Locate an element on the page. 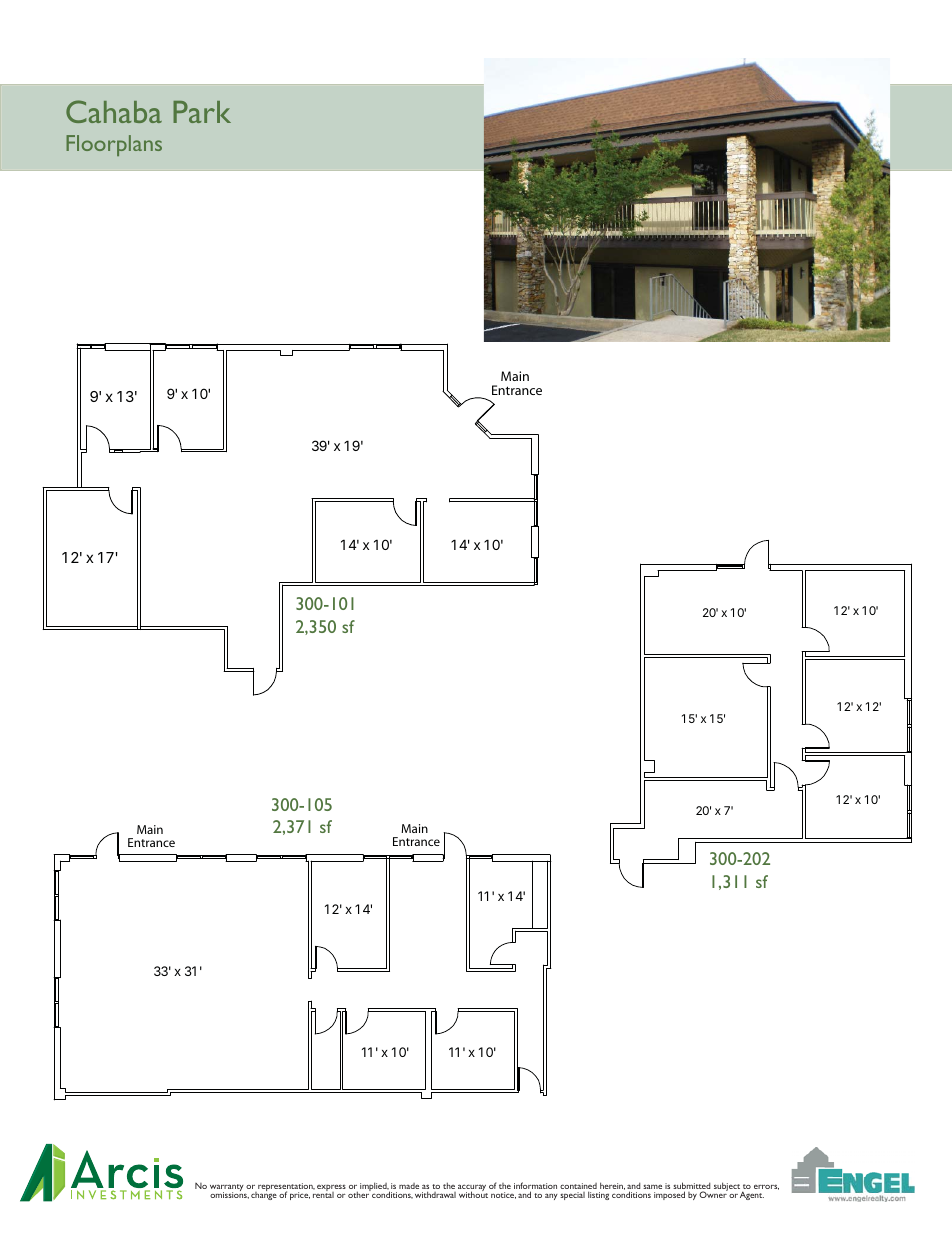 The image size is (952, 1233). submitted is located at coordinates (692, 1187).
